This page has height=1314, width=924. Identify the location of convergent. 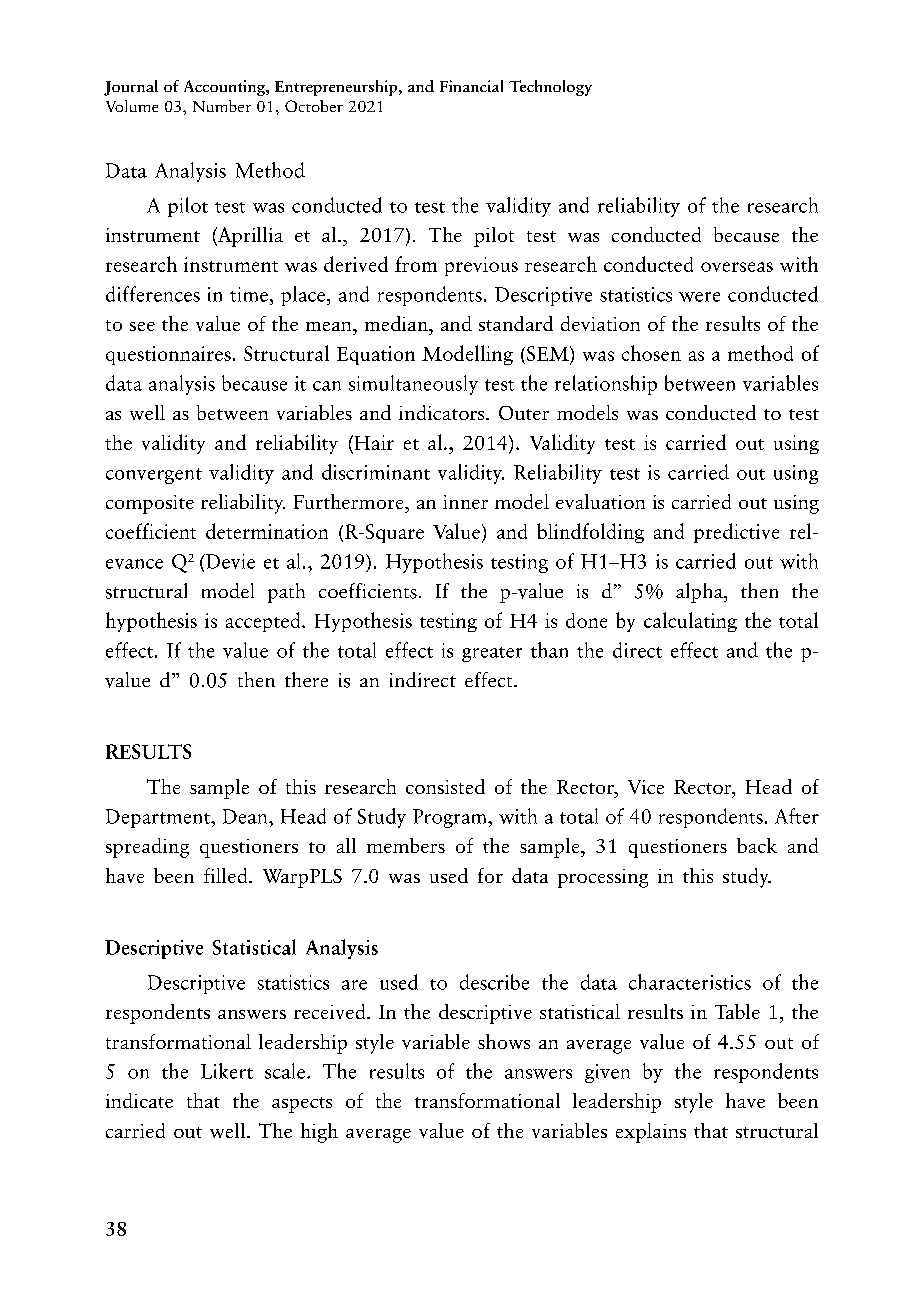
(154, 476).
